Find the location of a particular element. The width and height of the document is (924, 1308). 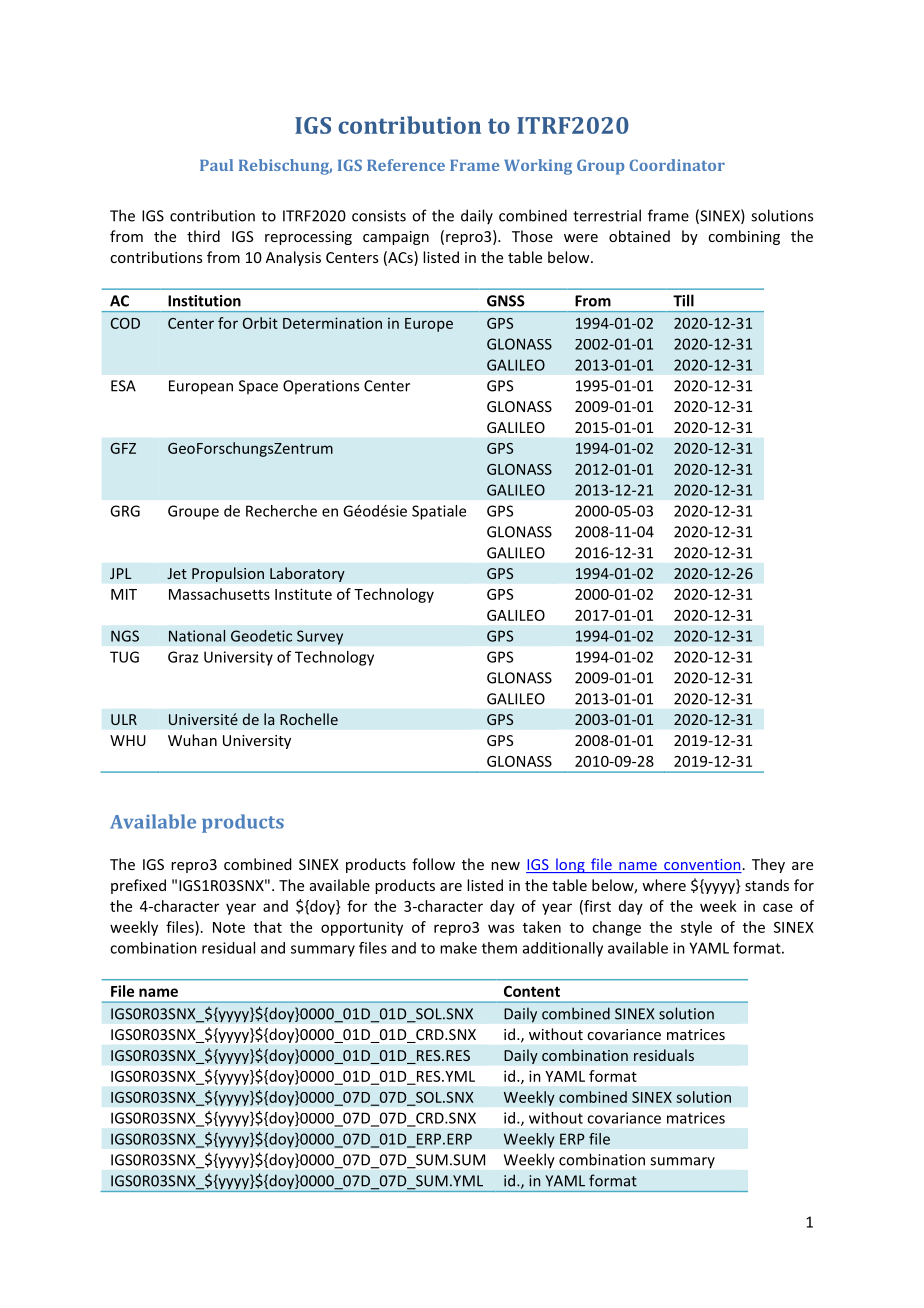

Note is located at coordinates (229, 927).
